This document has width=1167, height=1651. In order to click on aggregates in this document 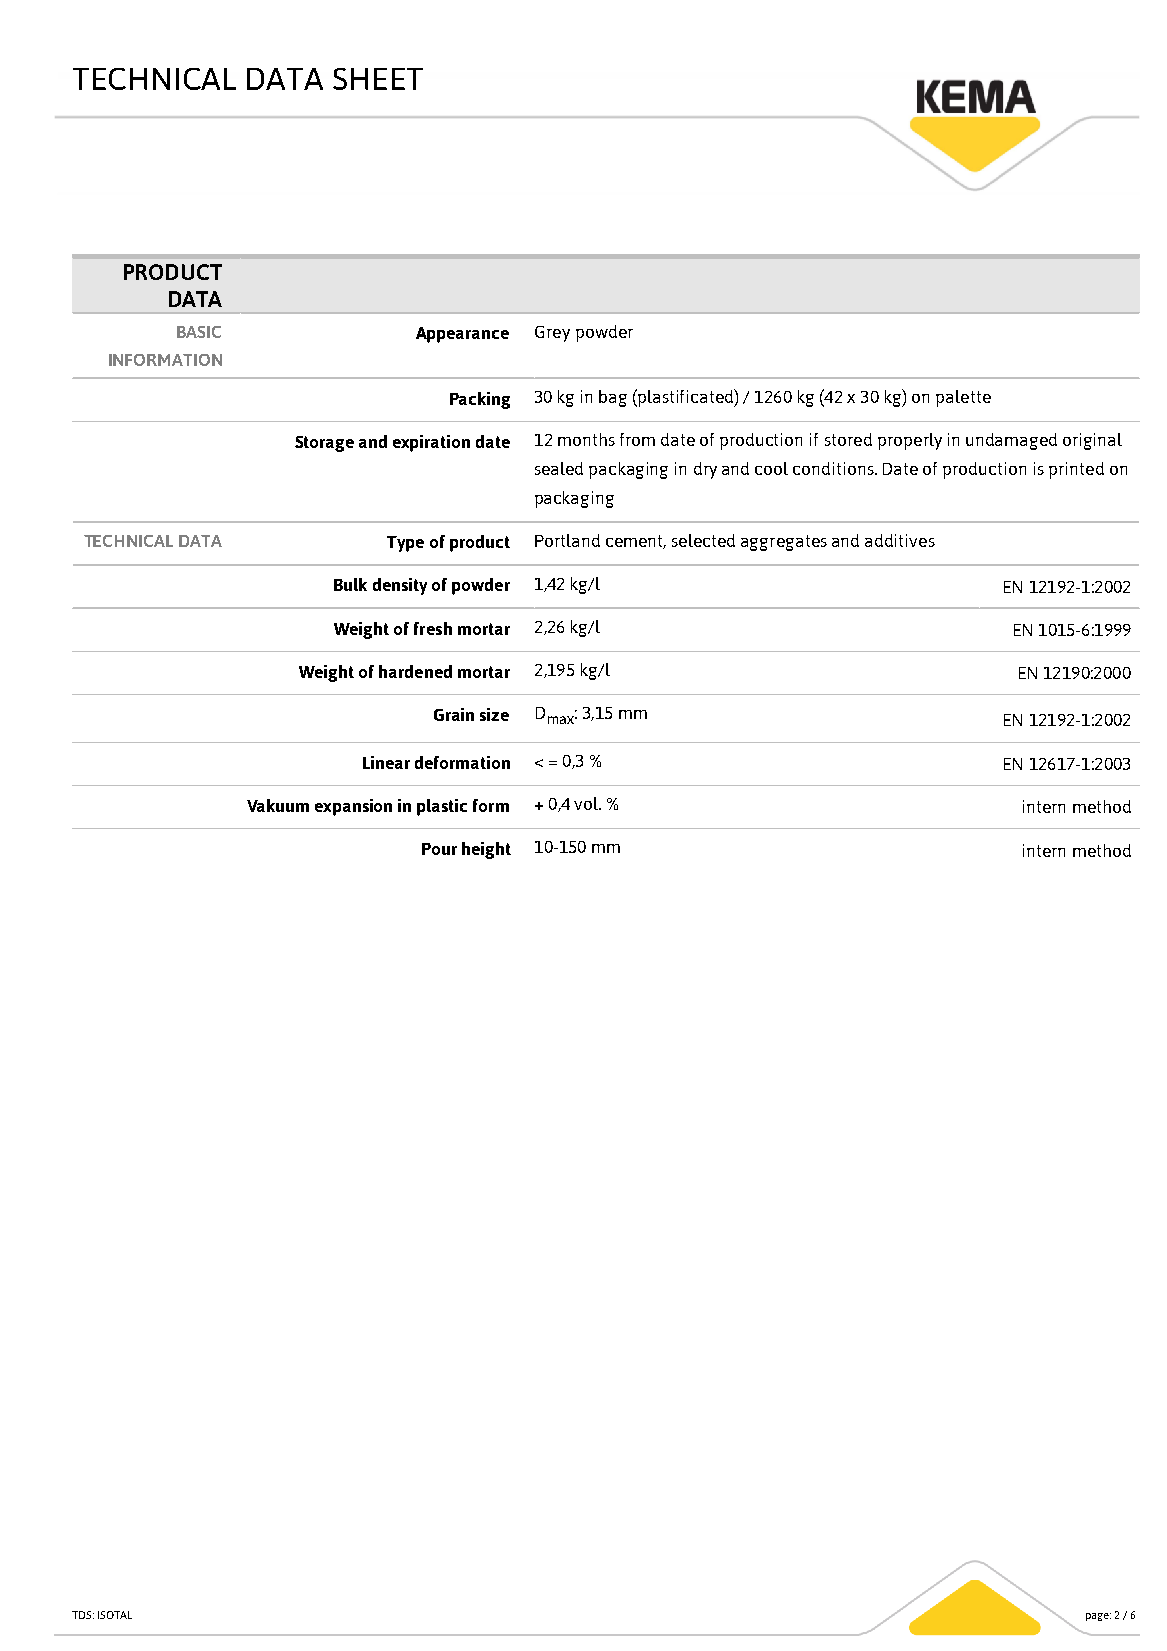, I will do `click(784, 543)`.
